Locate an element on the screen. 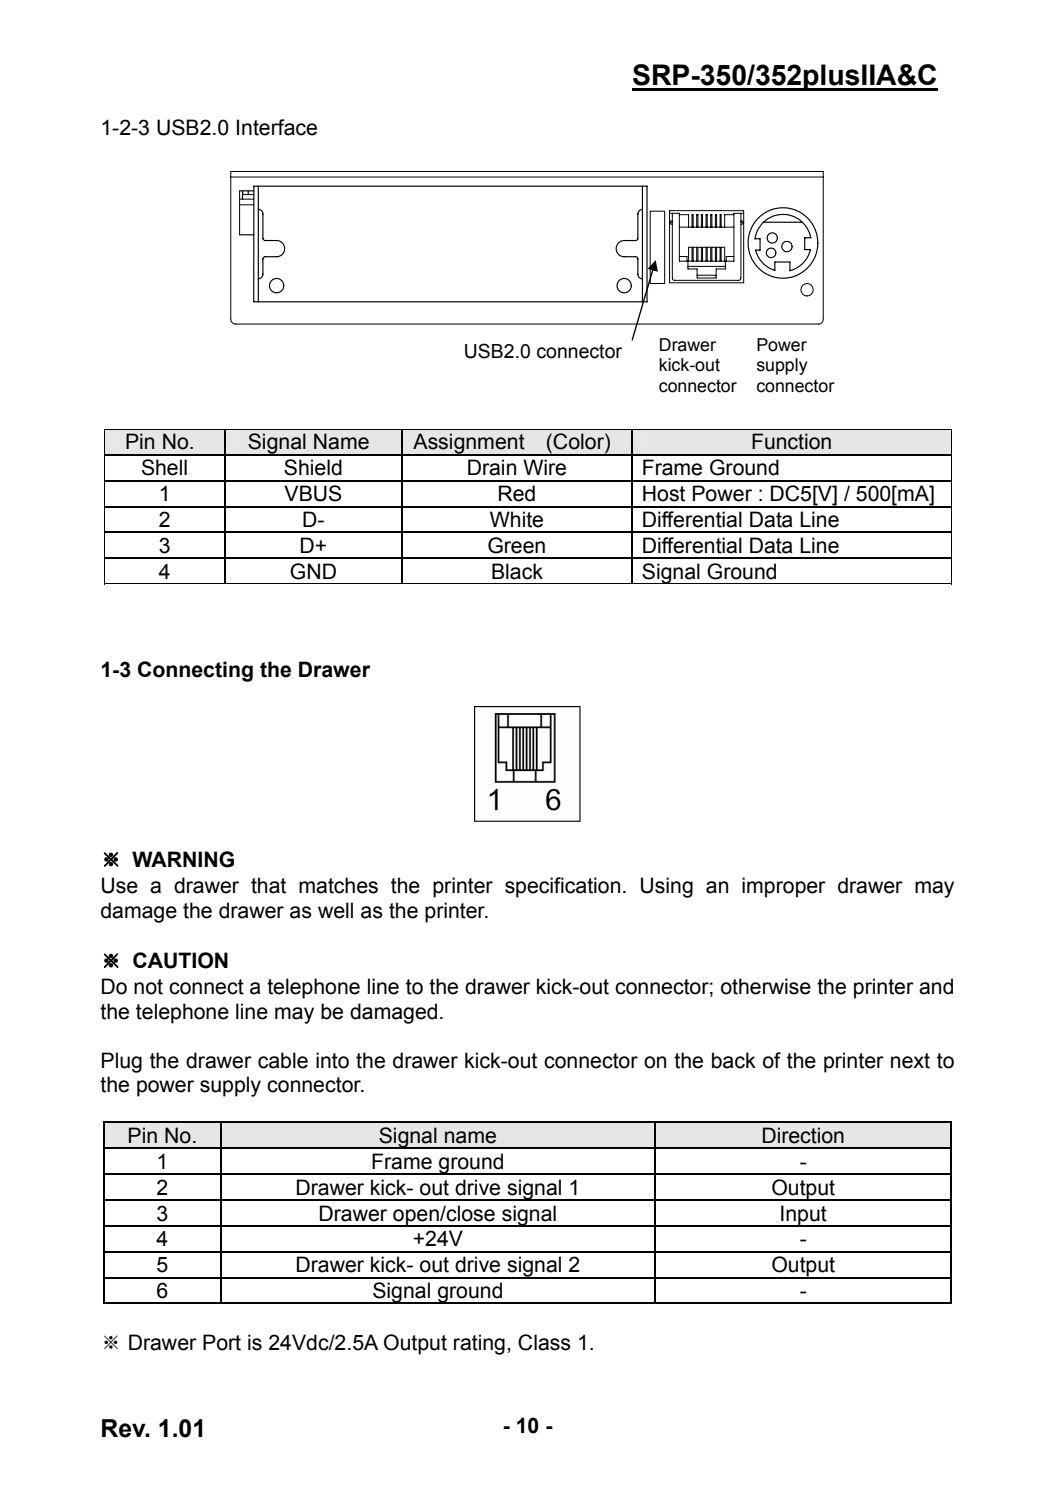 This screenshot has height=1493, width=1055. GND is located at coordinates (313, 571).
